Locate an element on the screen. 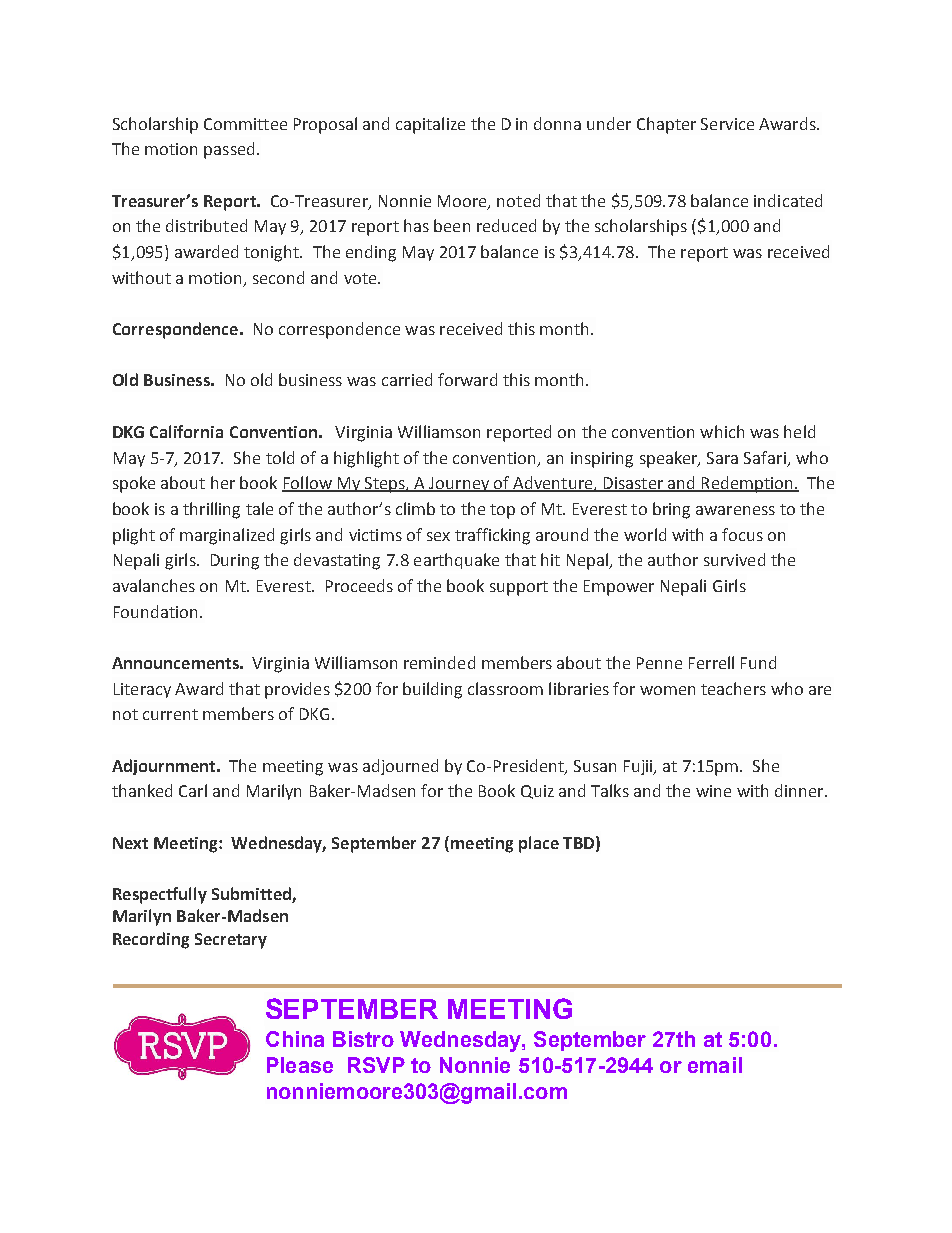  earthquake is located at coordinates (456, 561).
